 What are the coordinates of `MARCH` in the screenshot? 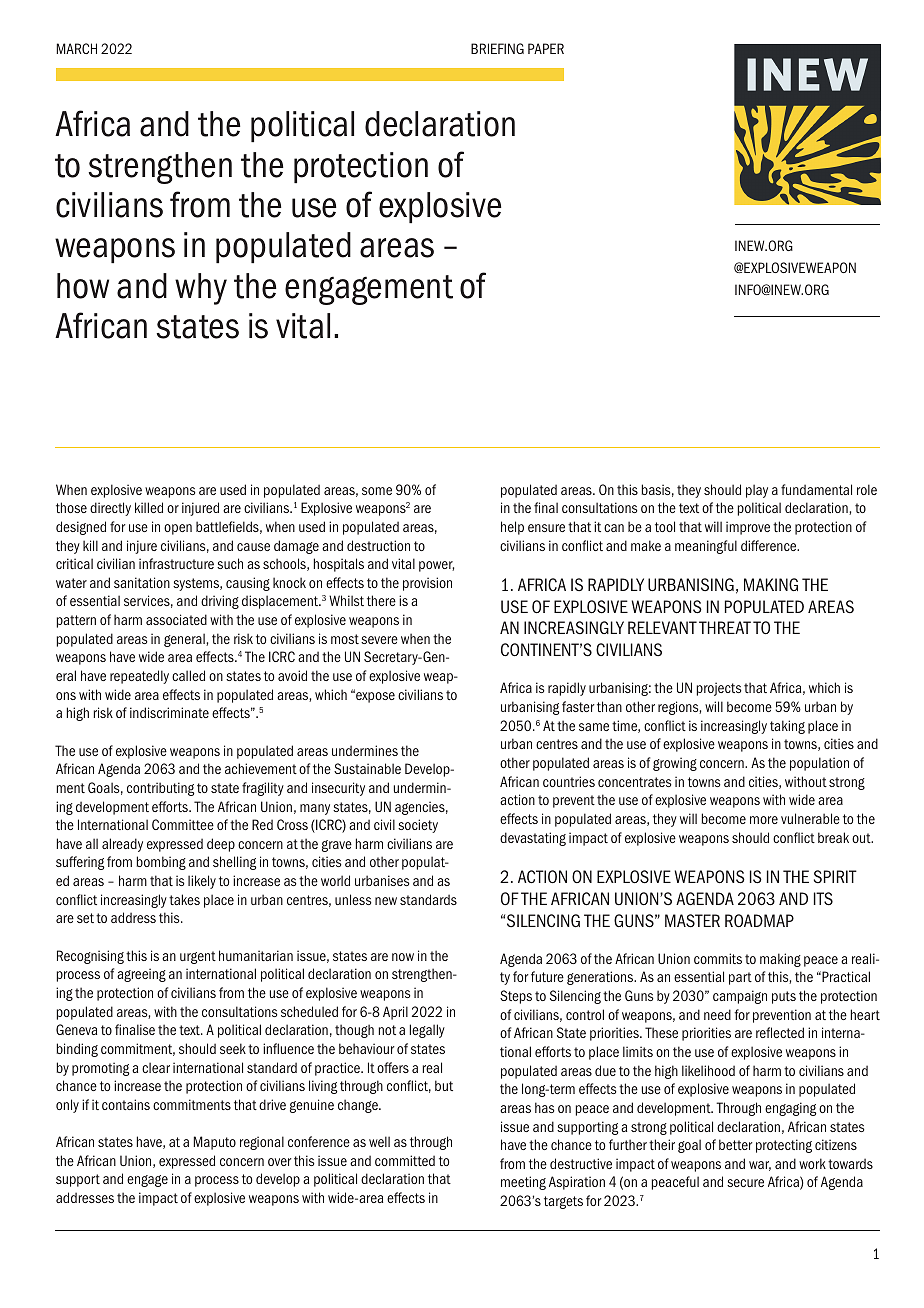 It's located at (77, 48).
